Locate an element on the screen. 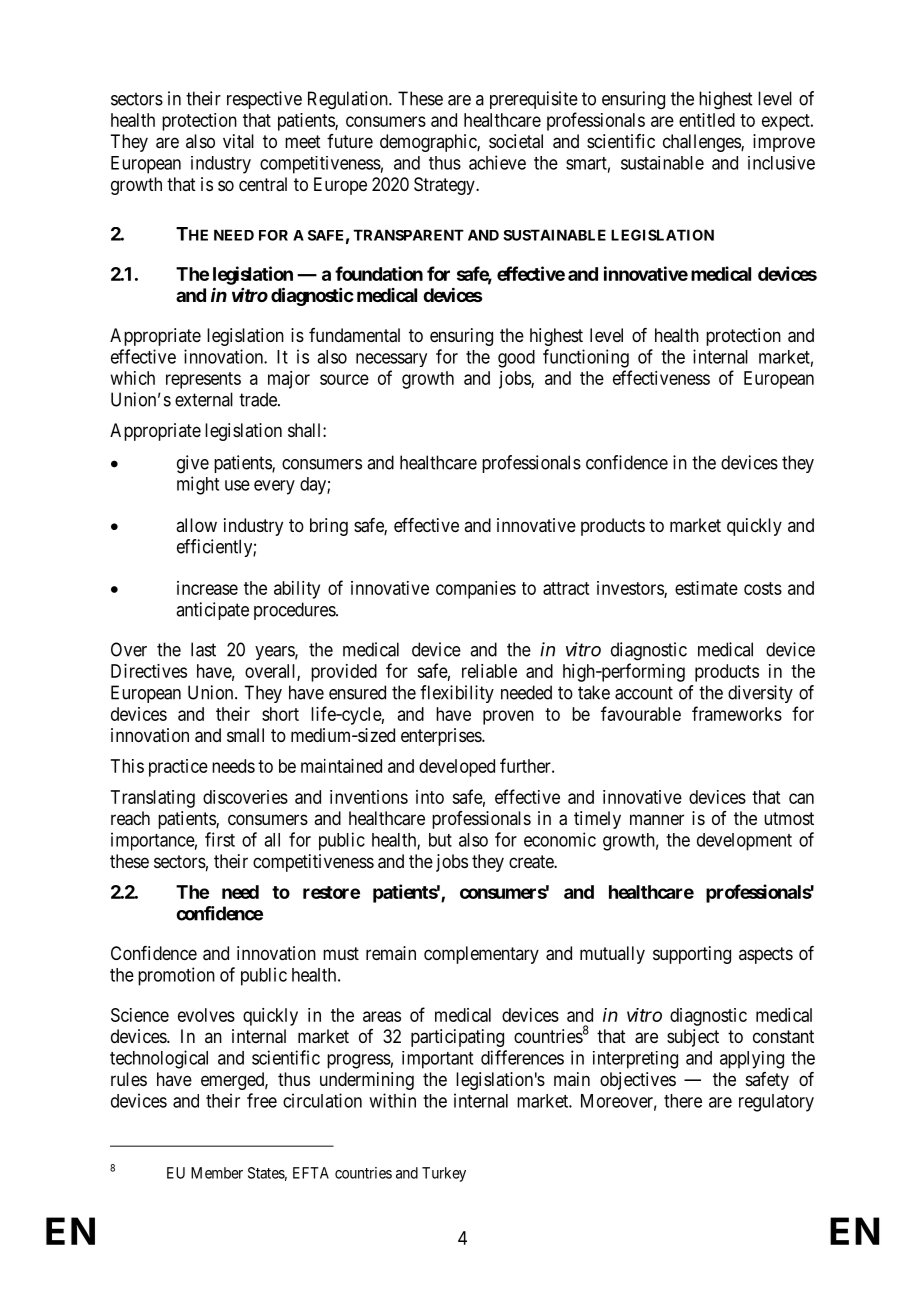 This screenshot has height=1308, width=924. development is located at coordinates (744, 842).
